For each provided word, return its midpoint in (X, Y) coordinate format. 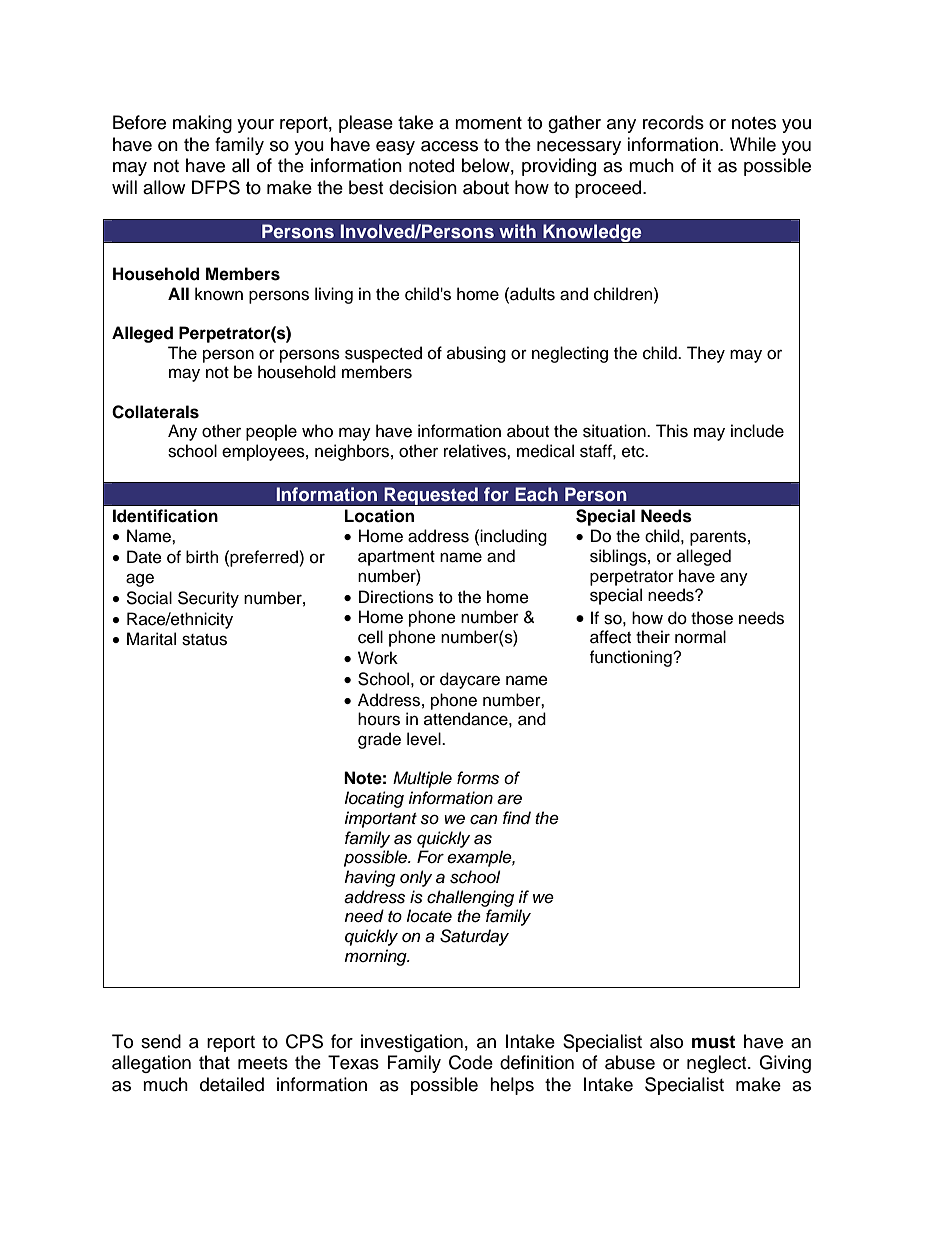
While (753, 144)
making (202, 124)
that (214, 1062)
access (449, 146)
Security (208, 599)
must (713, 1042)
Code (471, 1062)
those (712, 618)
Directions (396, 597)
